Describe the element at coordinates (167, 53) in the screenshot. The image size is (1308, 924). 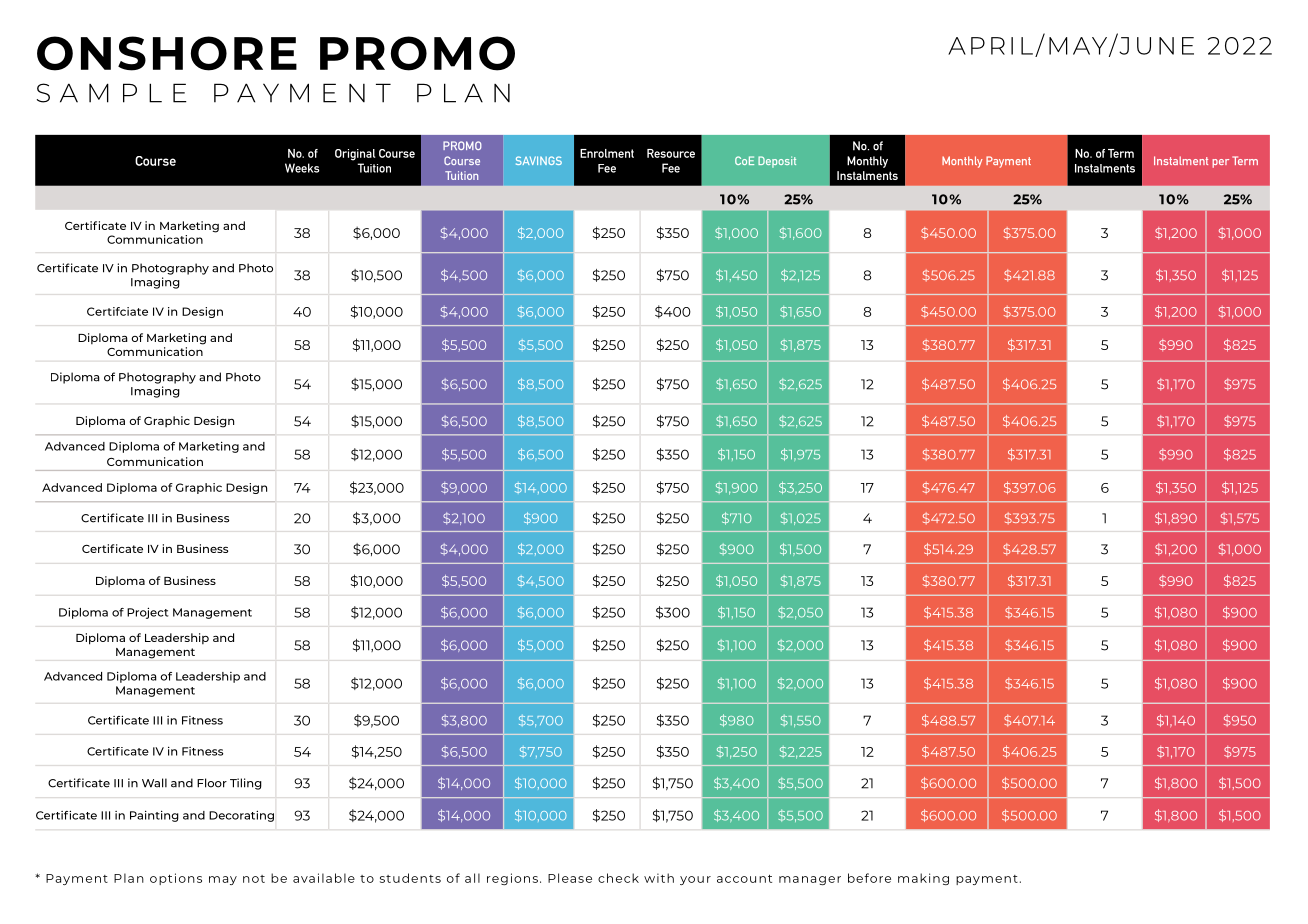
I see `ONSHORE` at that location.
